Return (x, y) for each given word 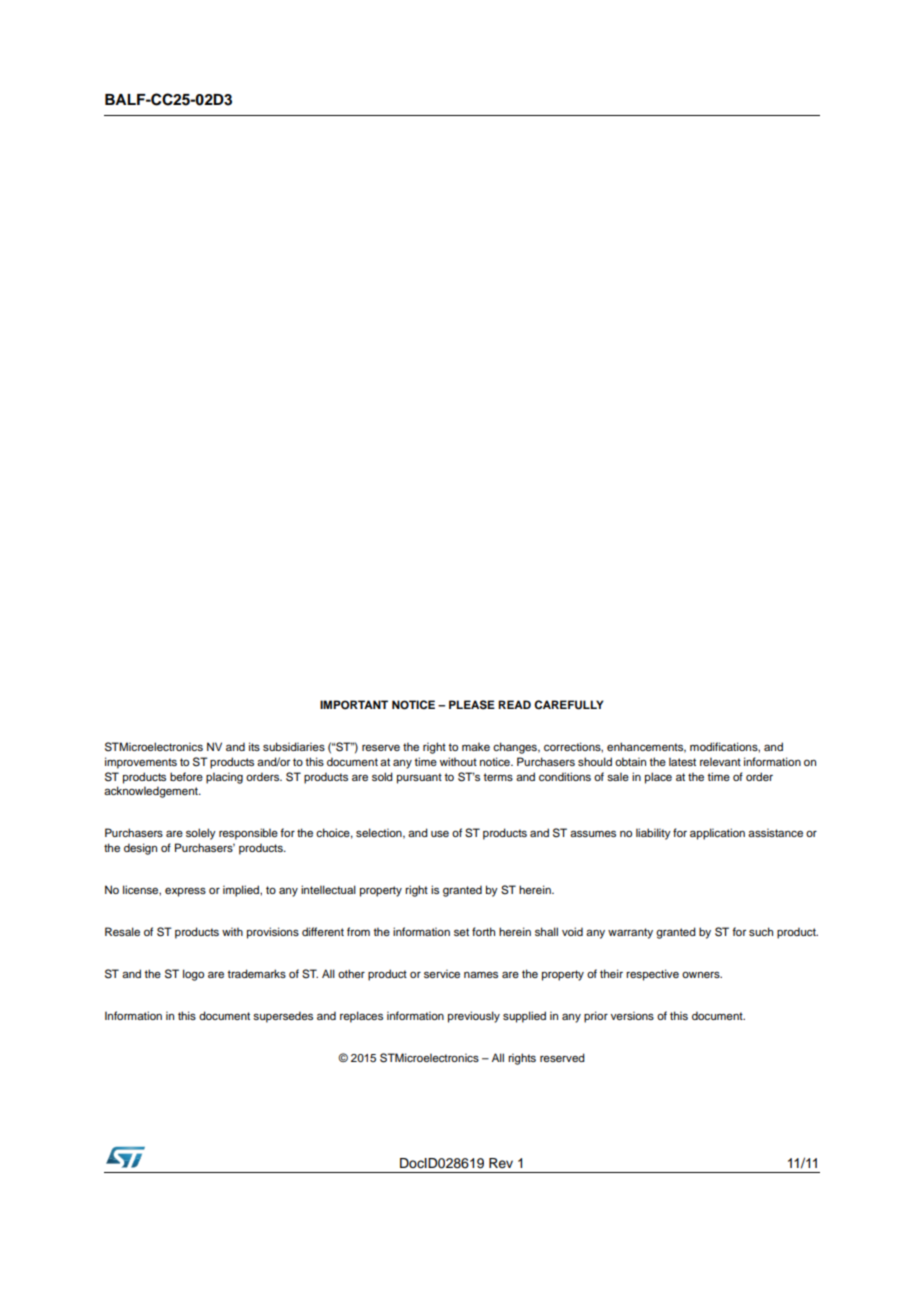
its (254, 746)
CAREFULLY (569, 705)
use (440, 833)
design (140, 849)
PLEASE (472, 705)
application (717, 834)
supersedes (283, 1017)
